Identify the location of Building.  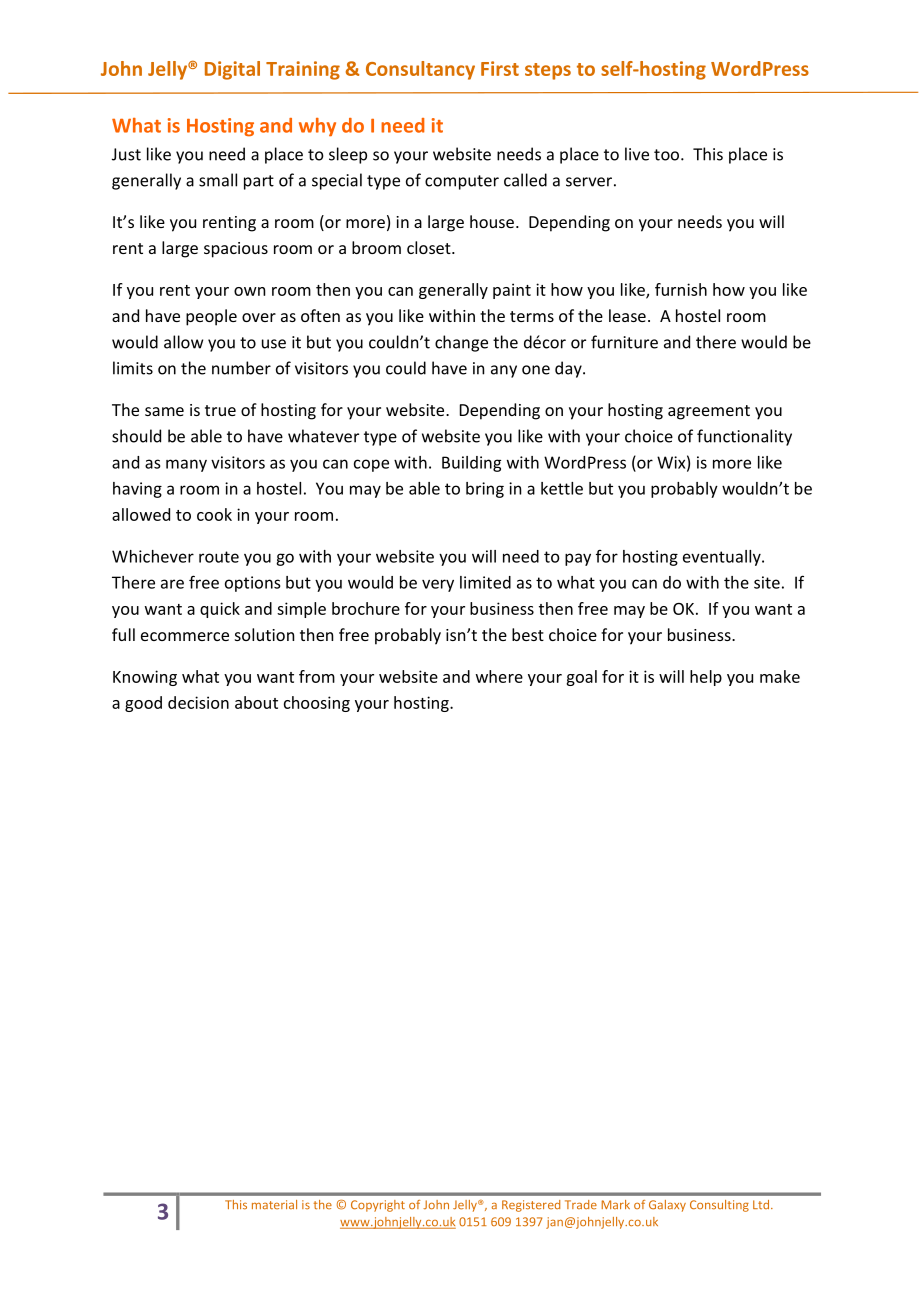
(471, 464).
